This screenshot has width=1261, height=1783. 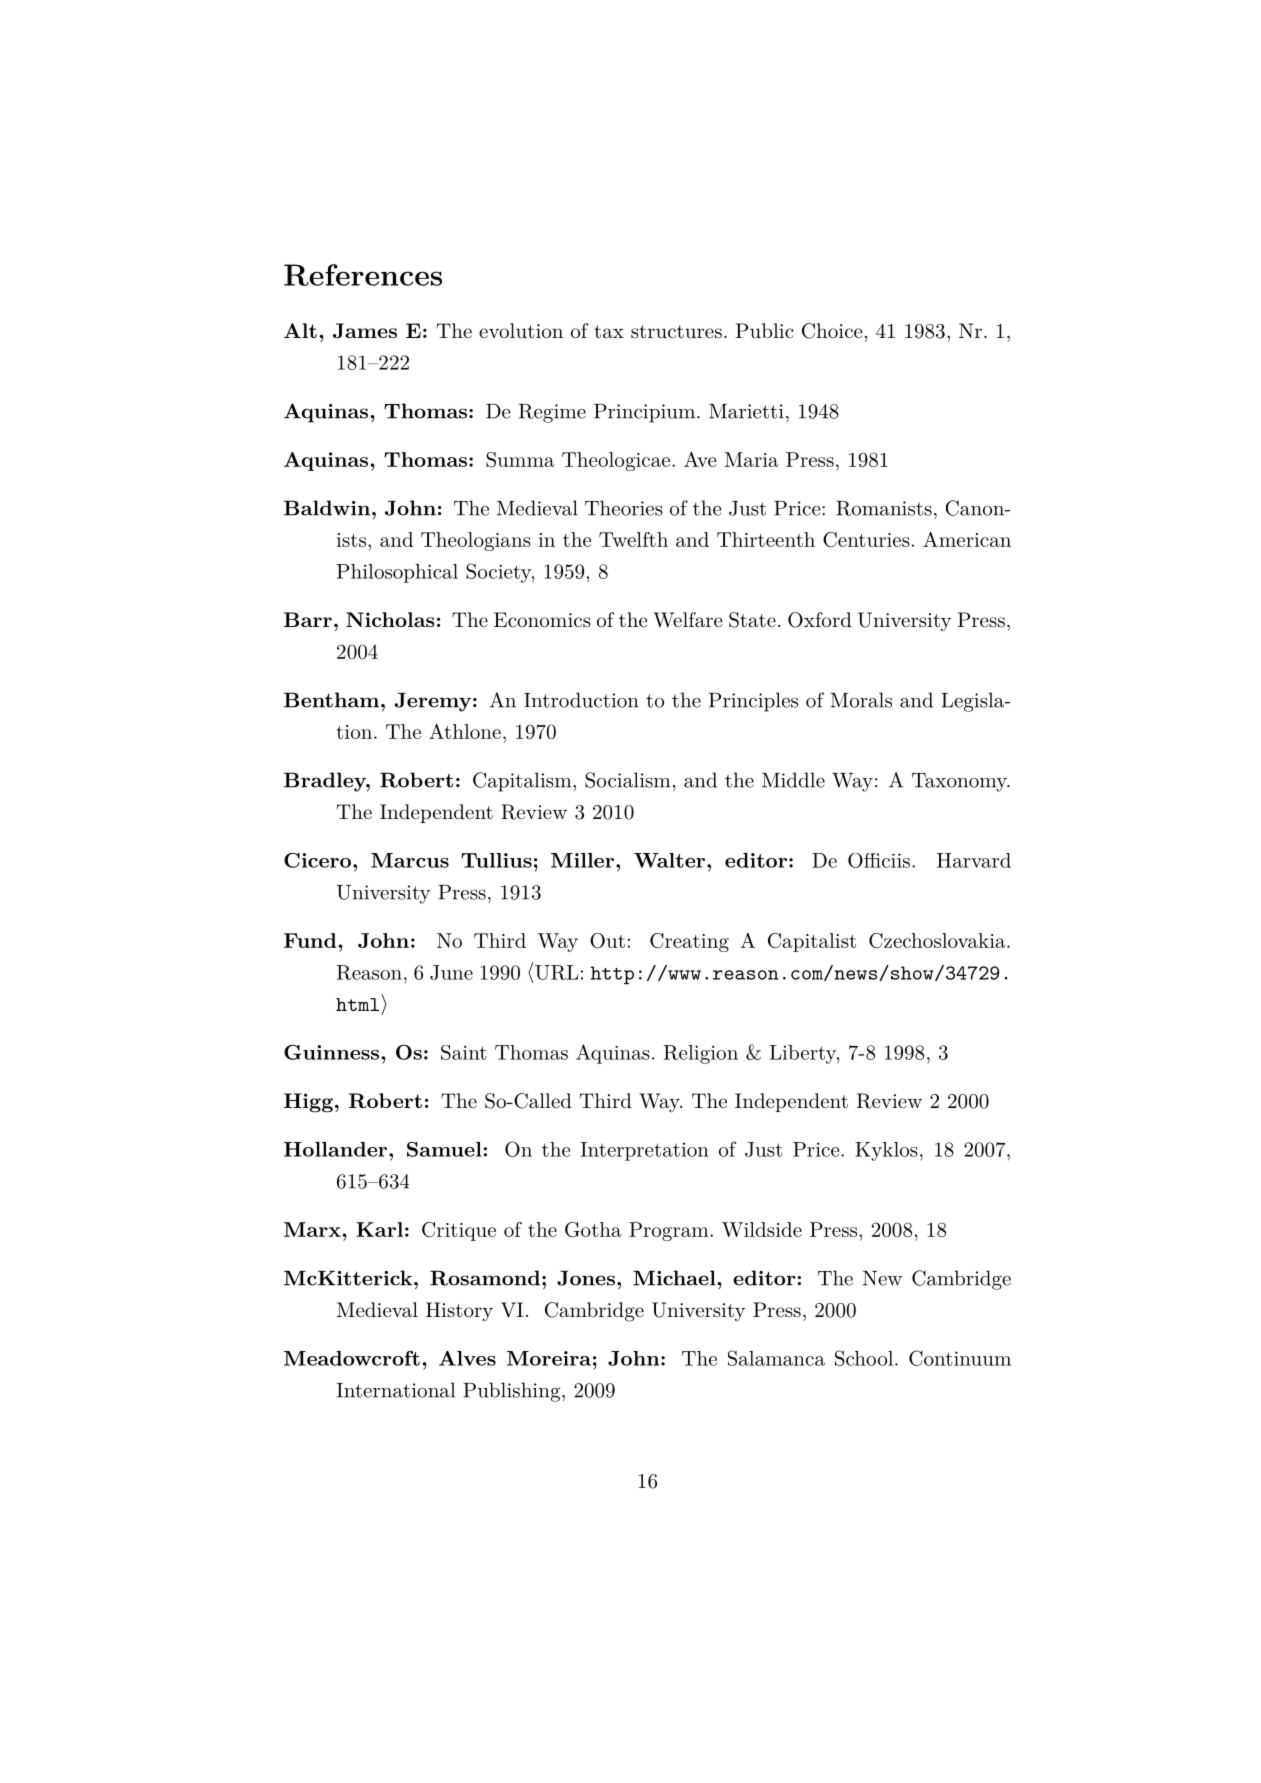 What do you see at coordinates (866, 539) in the screenshot?
I see `Centuries` at bounding box center [866, 539].
